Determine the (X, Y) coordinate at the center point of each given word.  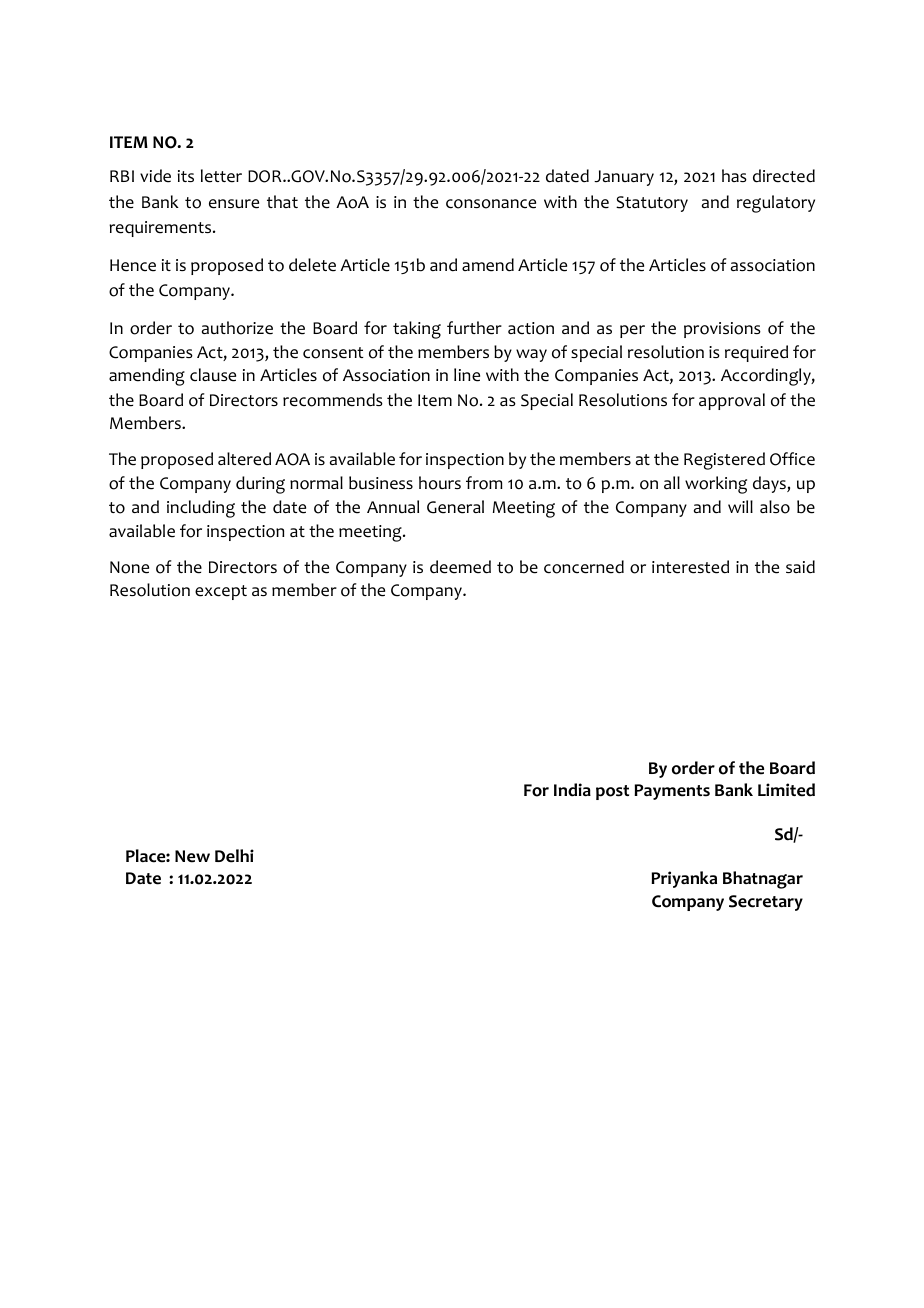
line (467, 375)
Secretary (766, 903)
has (734, 175)
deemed (460, 567)
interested (690, 567)
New (192, 856)
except (221, 592)
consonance (491, 204)
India (572, 790)
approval (732, 401)
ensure (234, 204)
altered (244, 459)
